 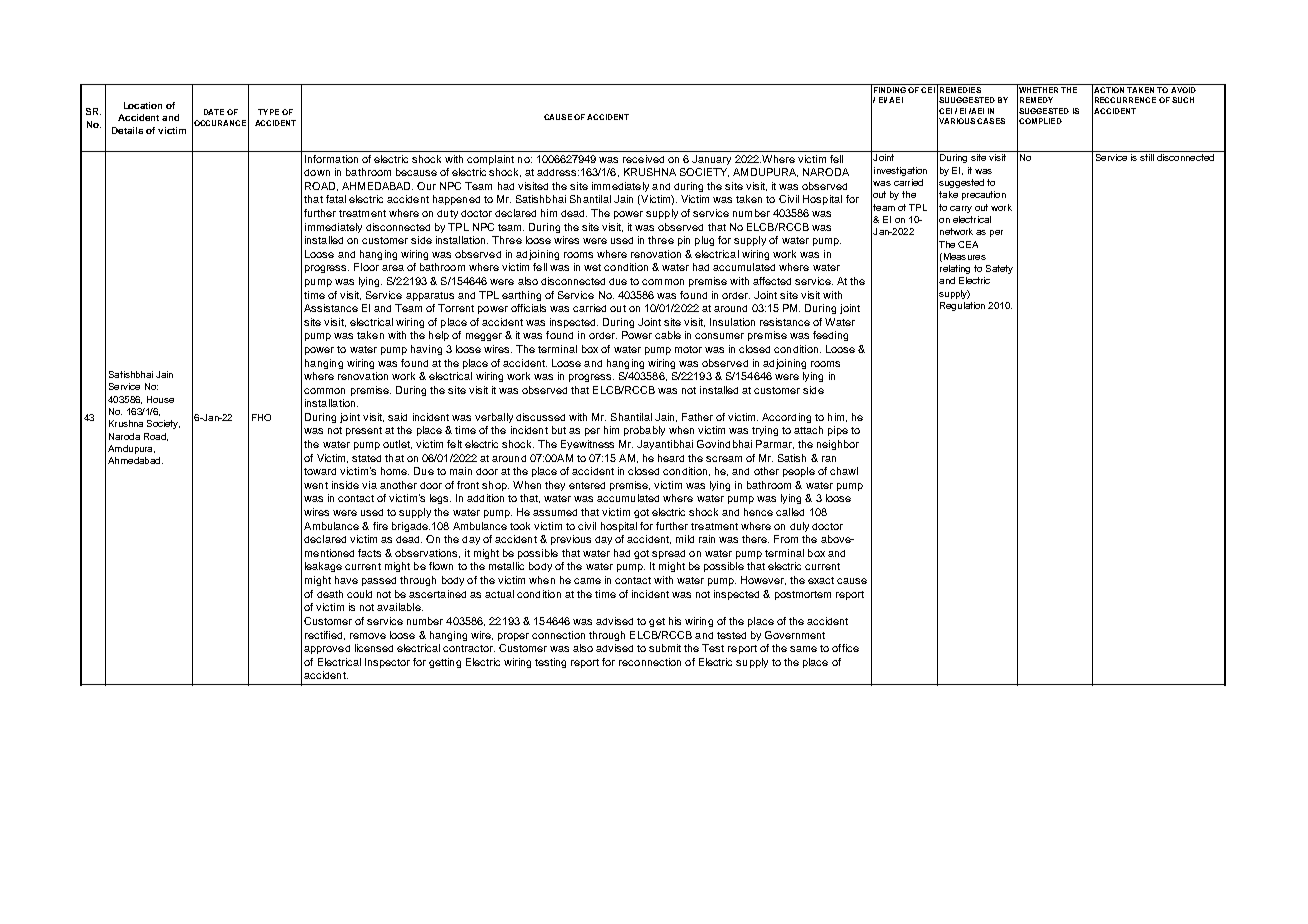 I want to click on House, so click(x=160, y=399).
